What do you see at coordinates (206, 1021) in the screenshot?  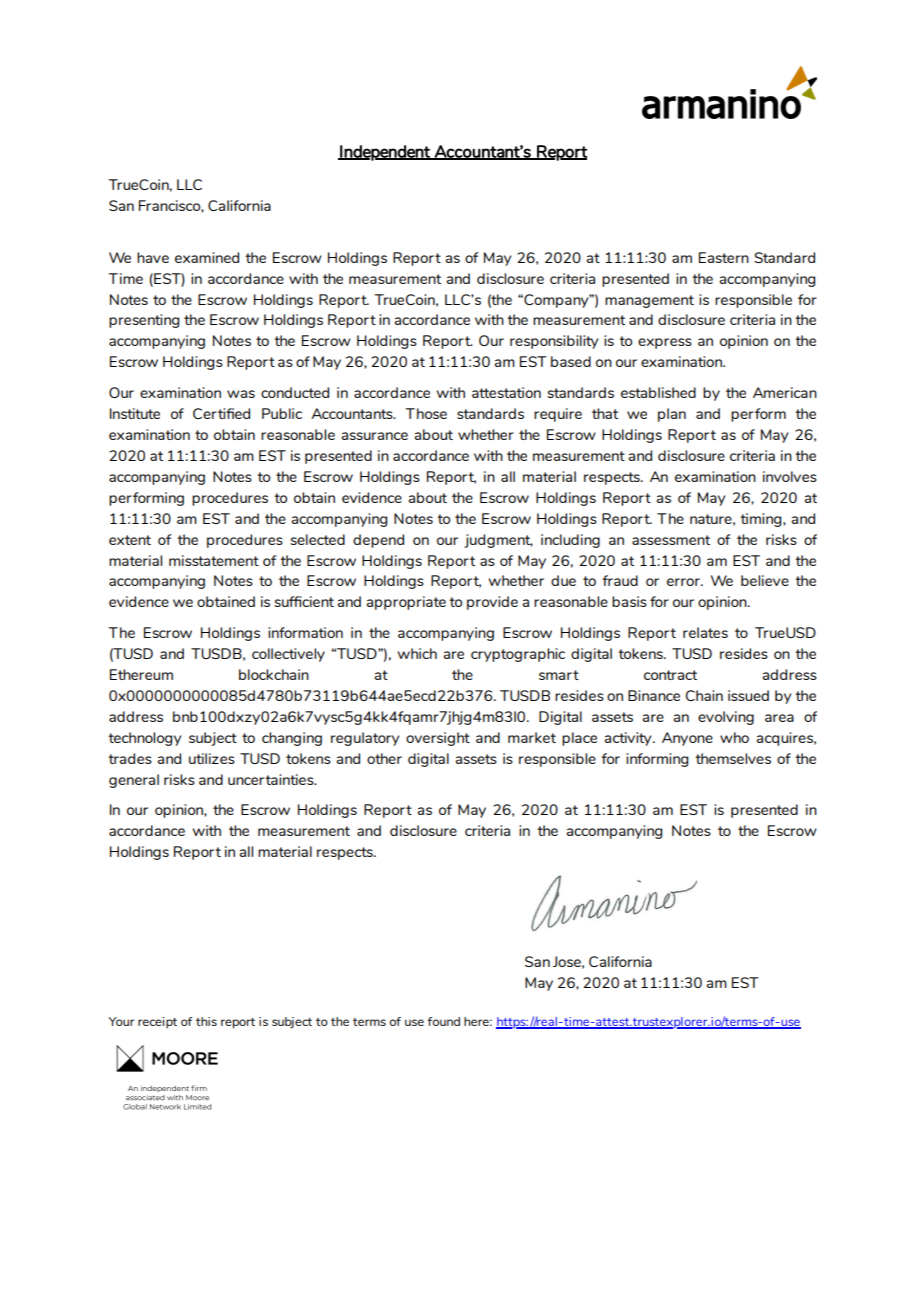 I see `this` at bounding box center [206, 1021].
